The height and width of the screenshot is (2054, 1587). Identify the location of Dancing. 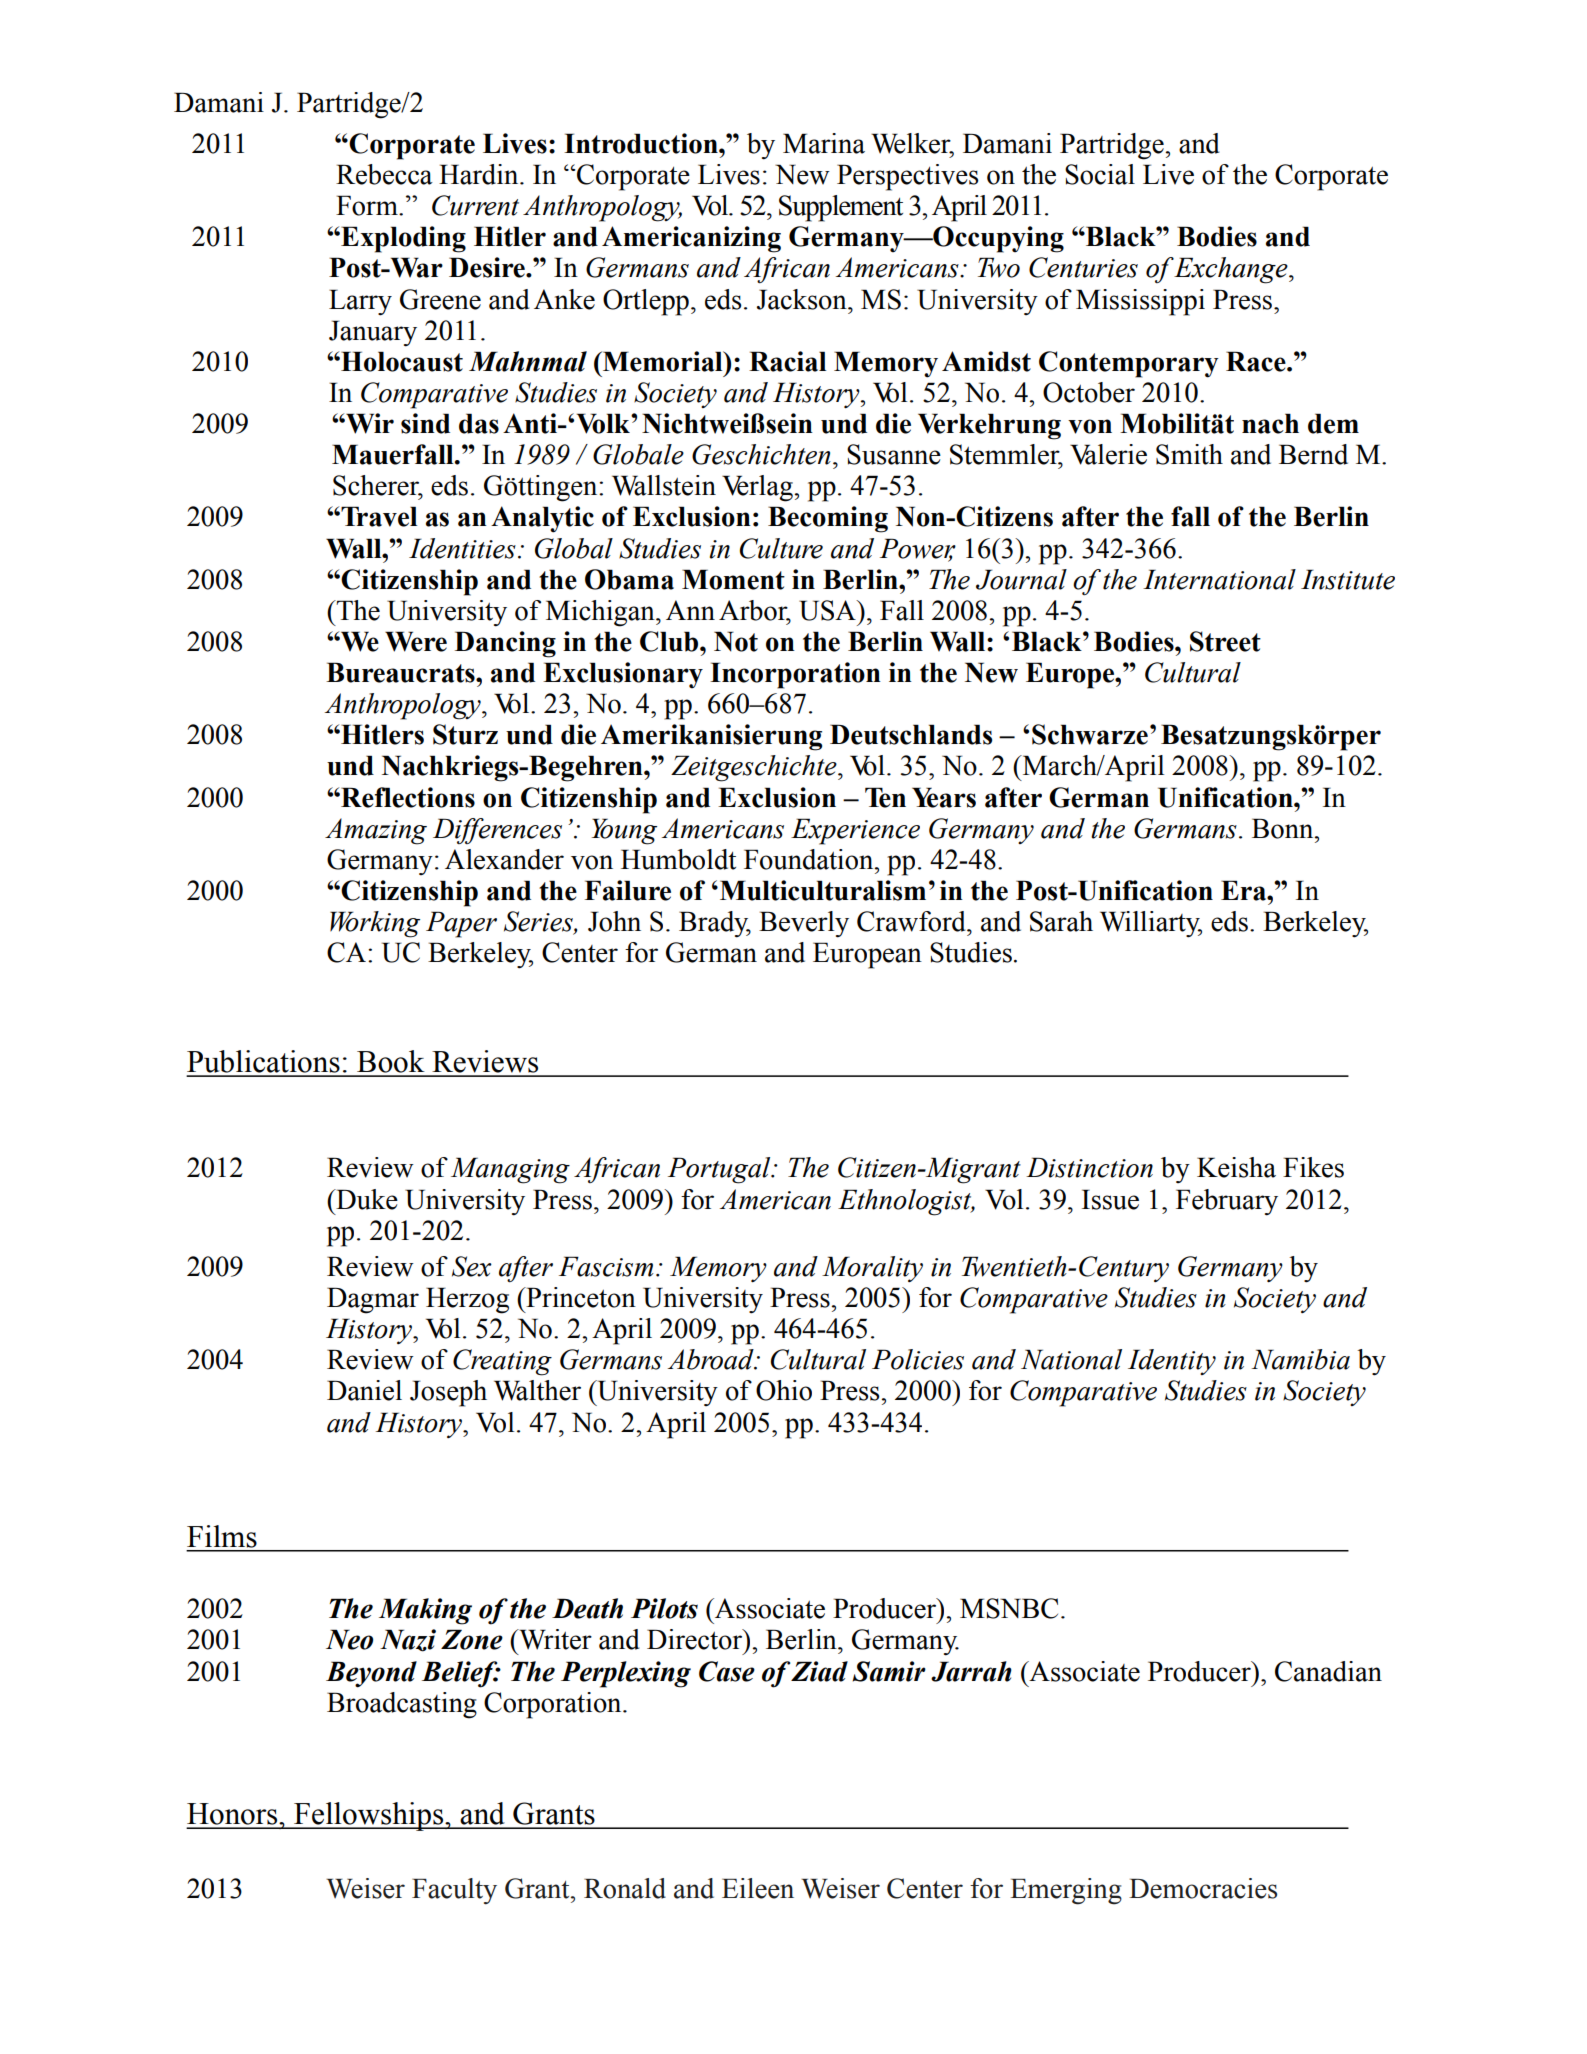
(505, 644).
